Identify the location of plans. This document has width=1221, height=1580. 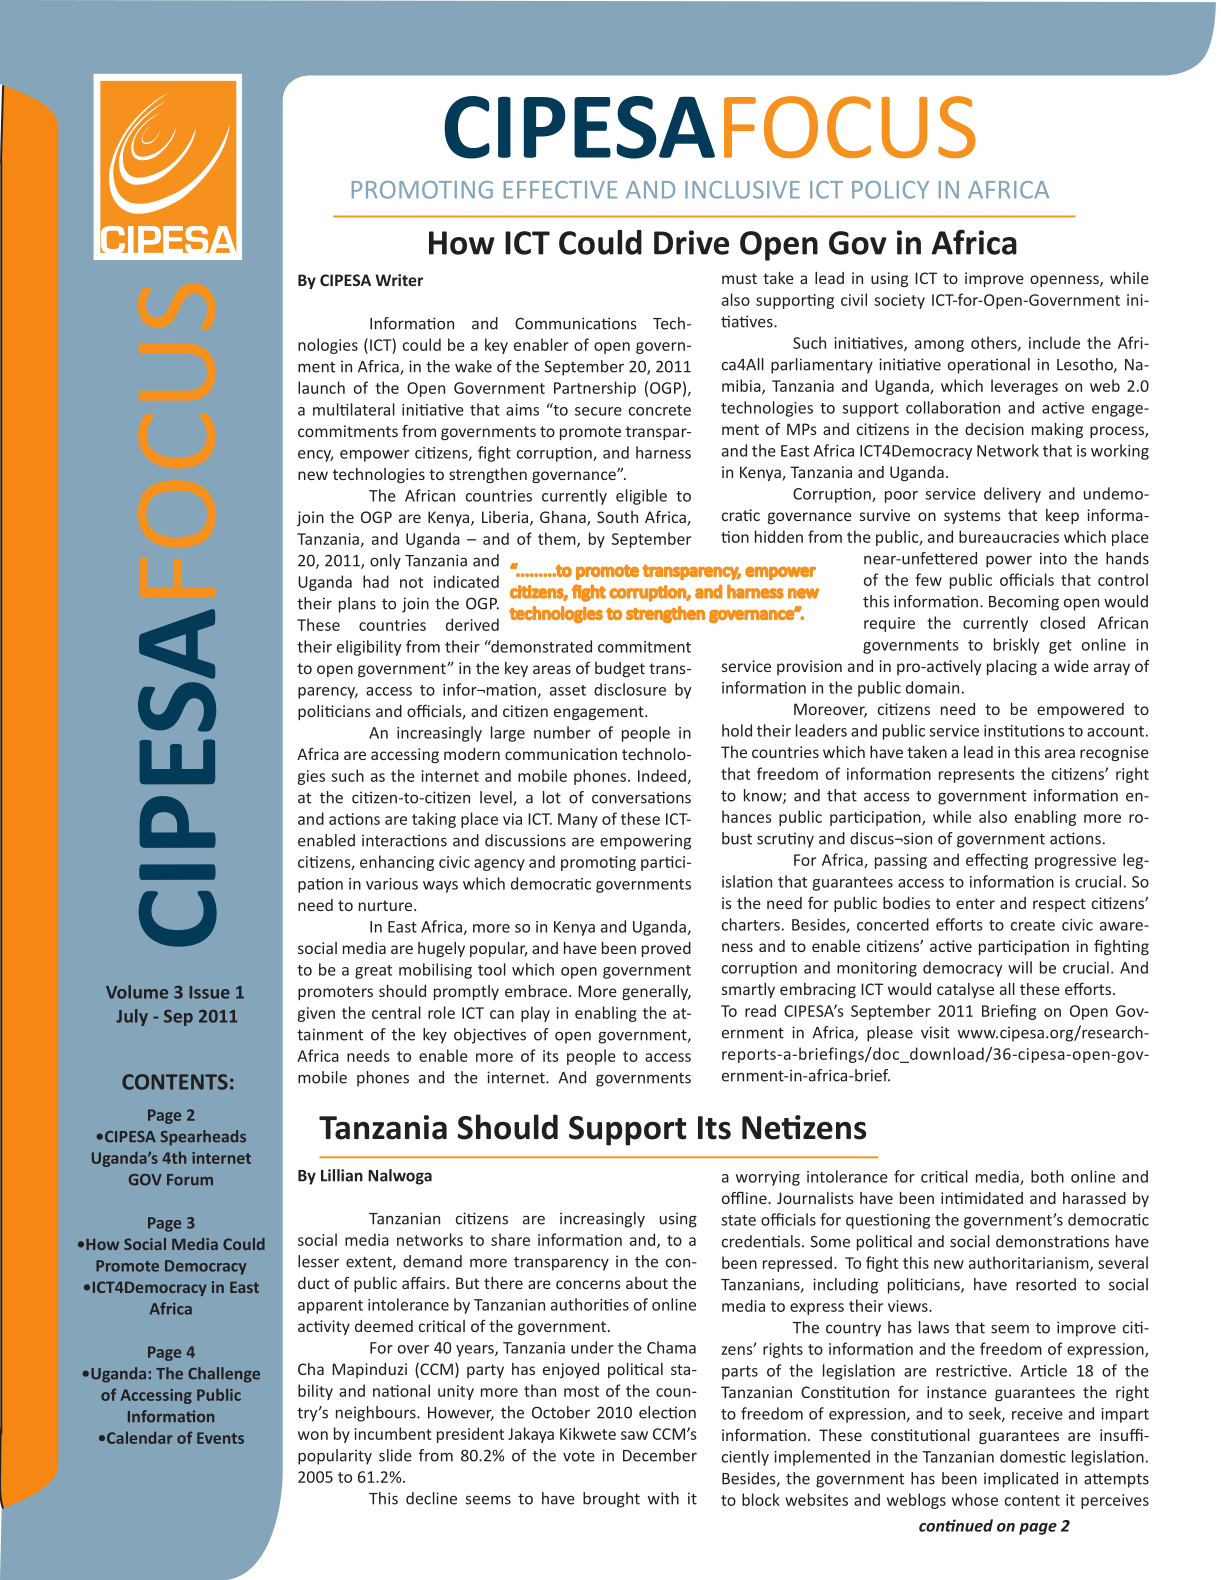
(357, 605).
